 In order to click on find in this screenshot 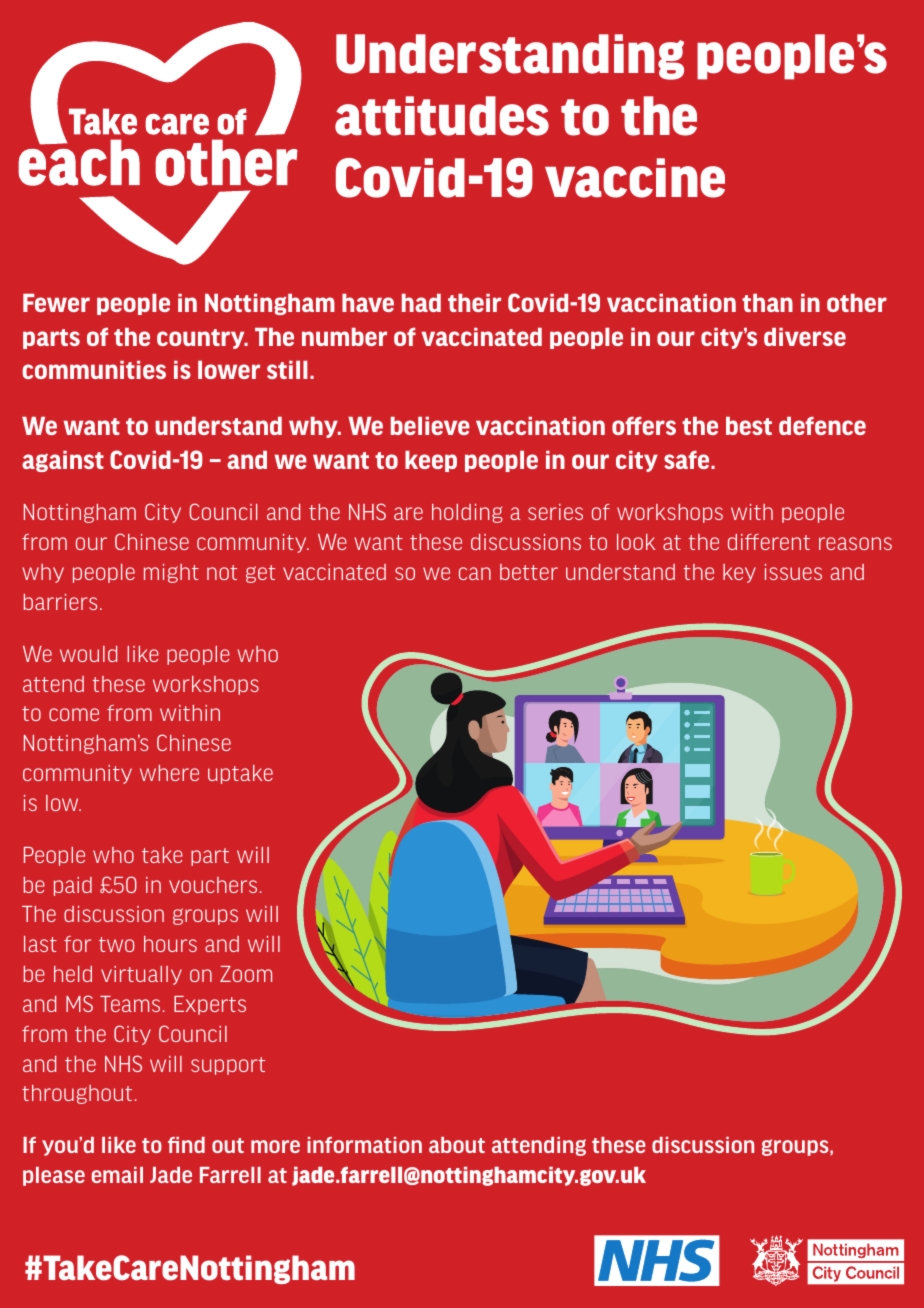, I will do `click(186, 1145)`.
